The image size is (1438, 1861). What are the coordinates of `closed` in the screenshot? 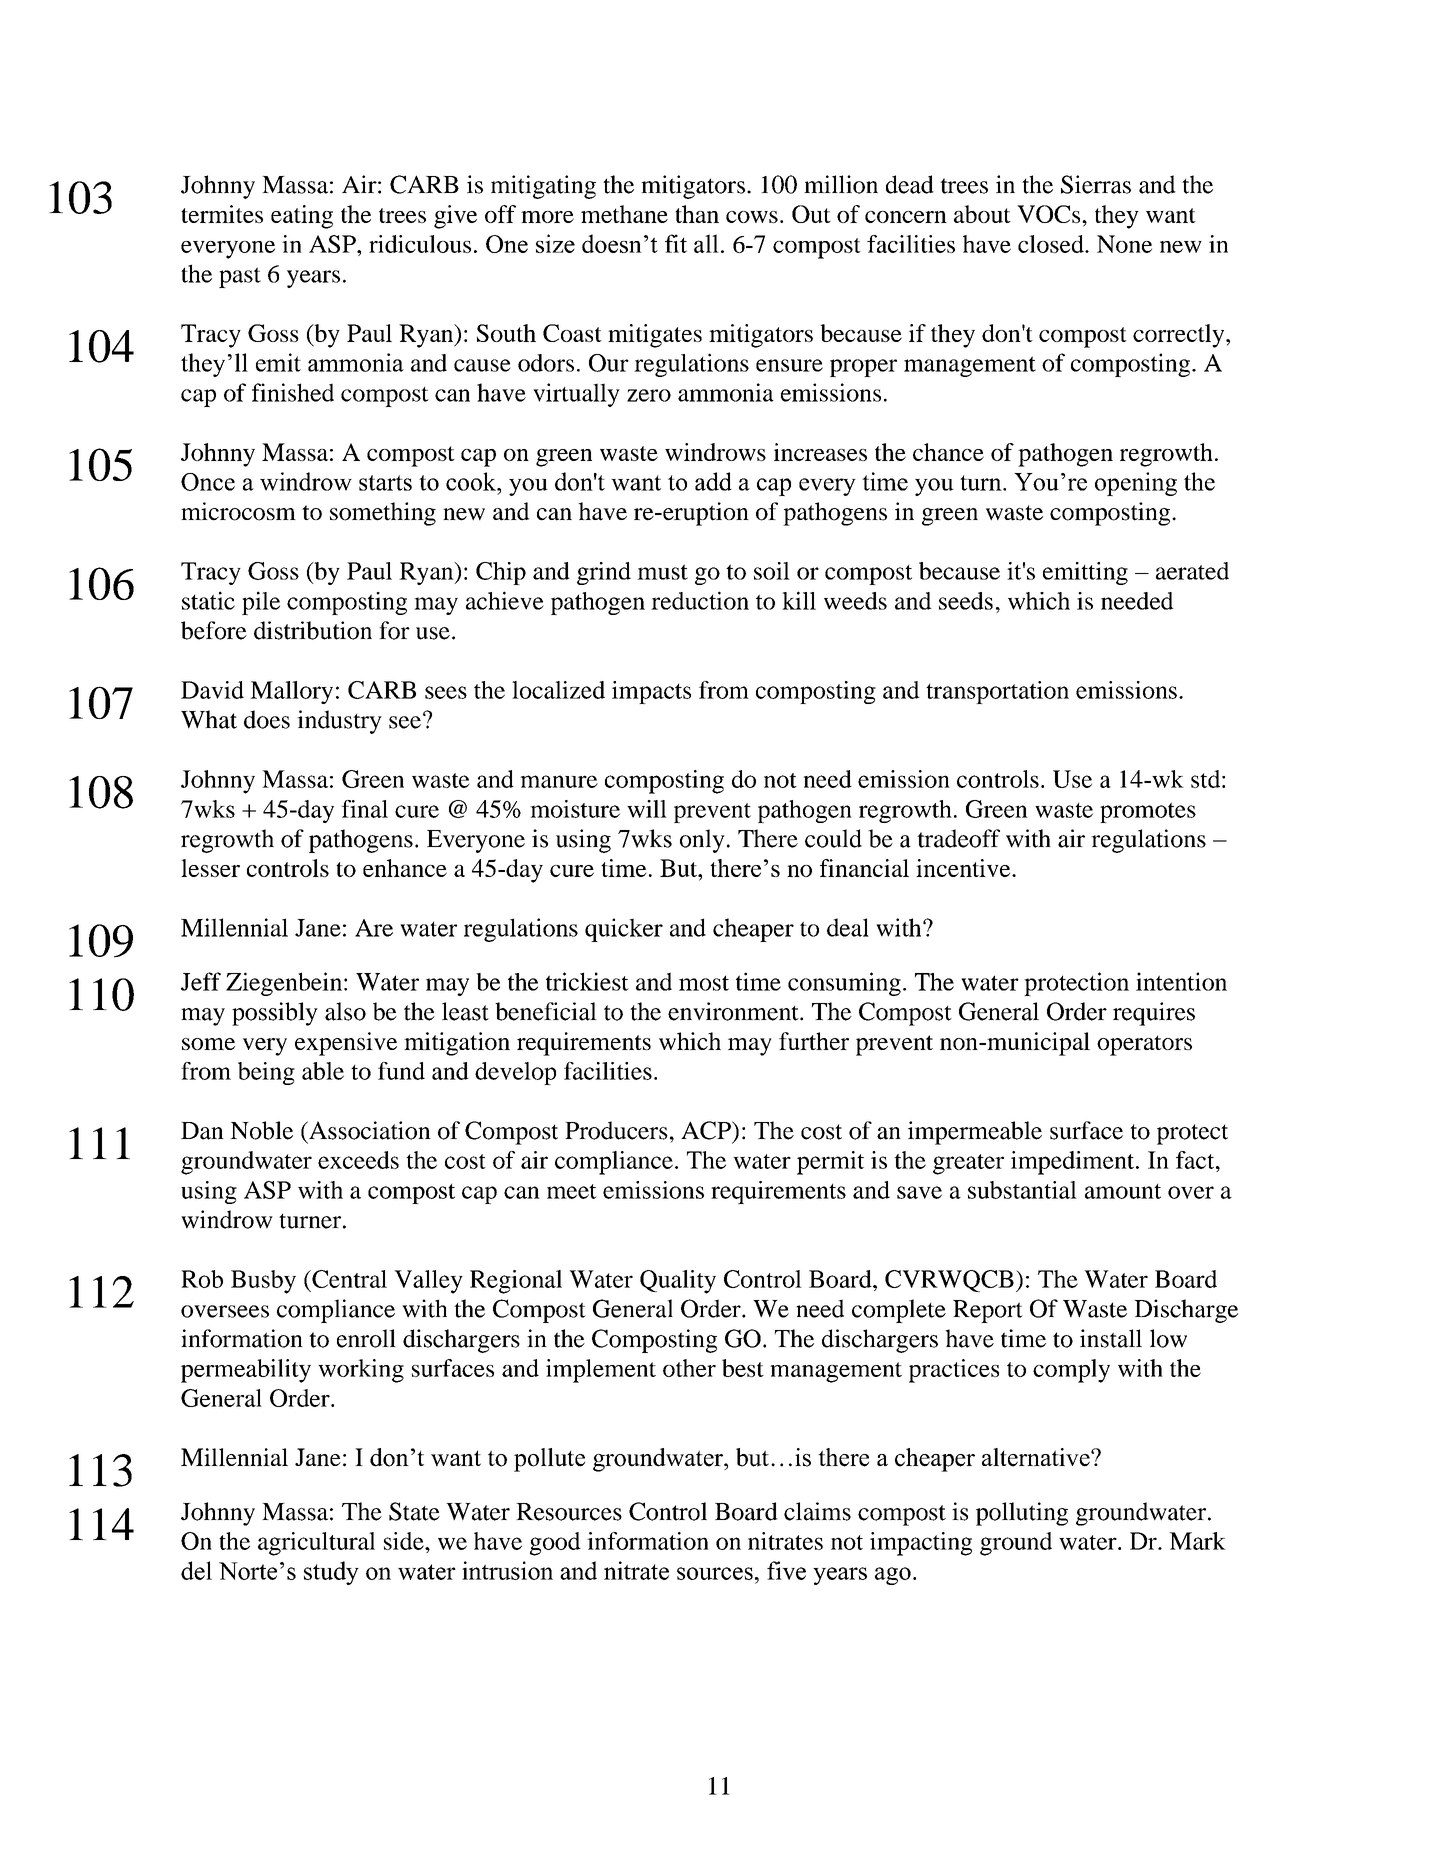 It's located at (1052, 244).
